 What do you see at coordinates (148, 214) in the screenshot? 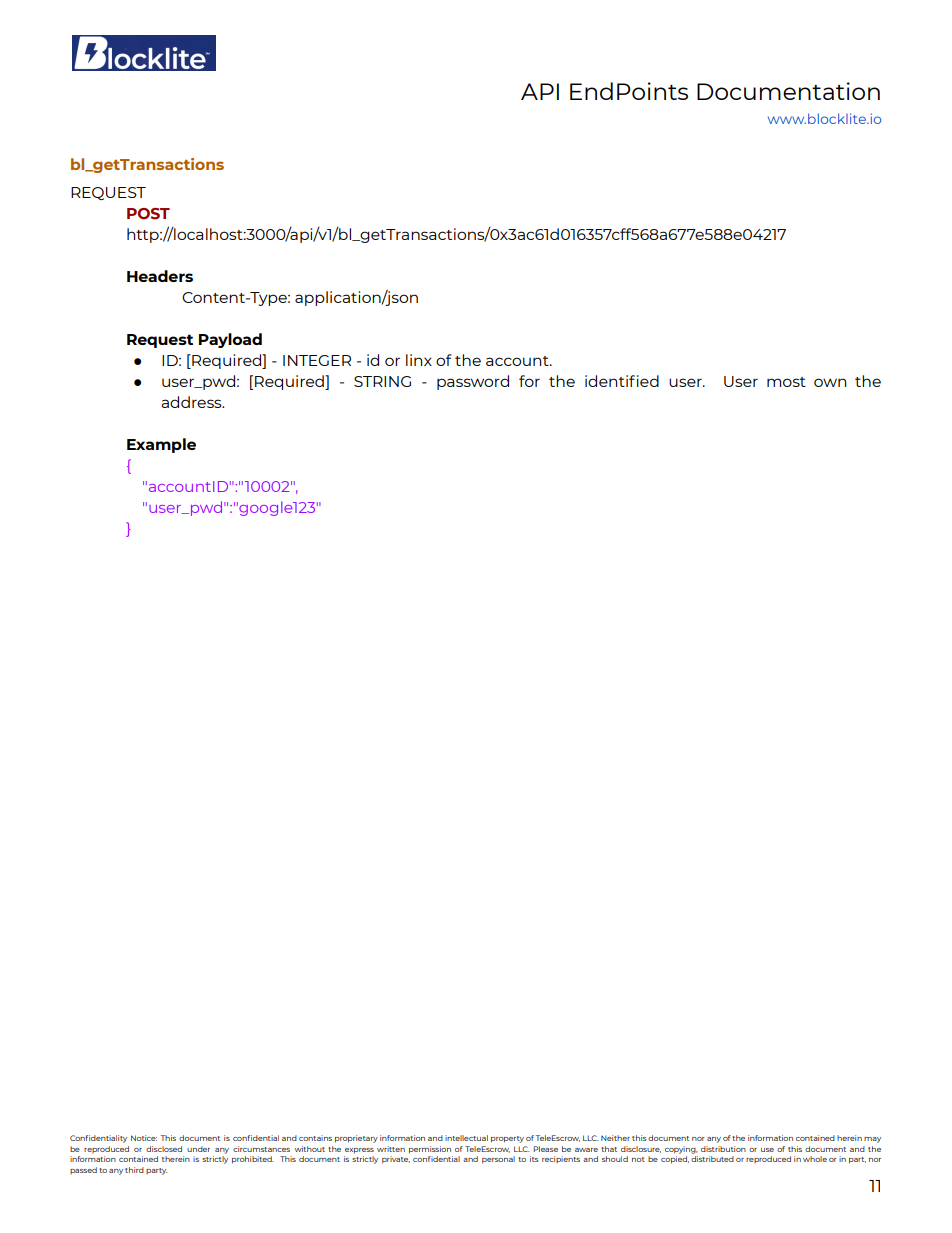
I see `POST` at bounding box center [148, 214].
